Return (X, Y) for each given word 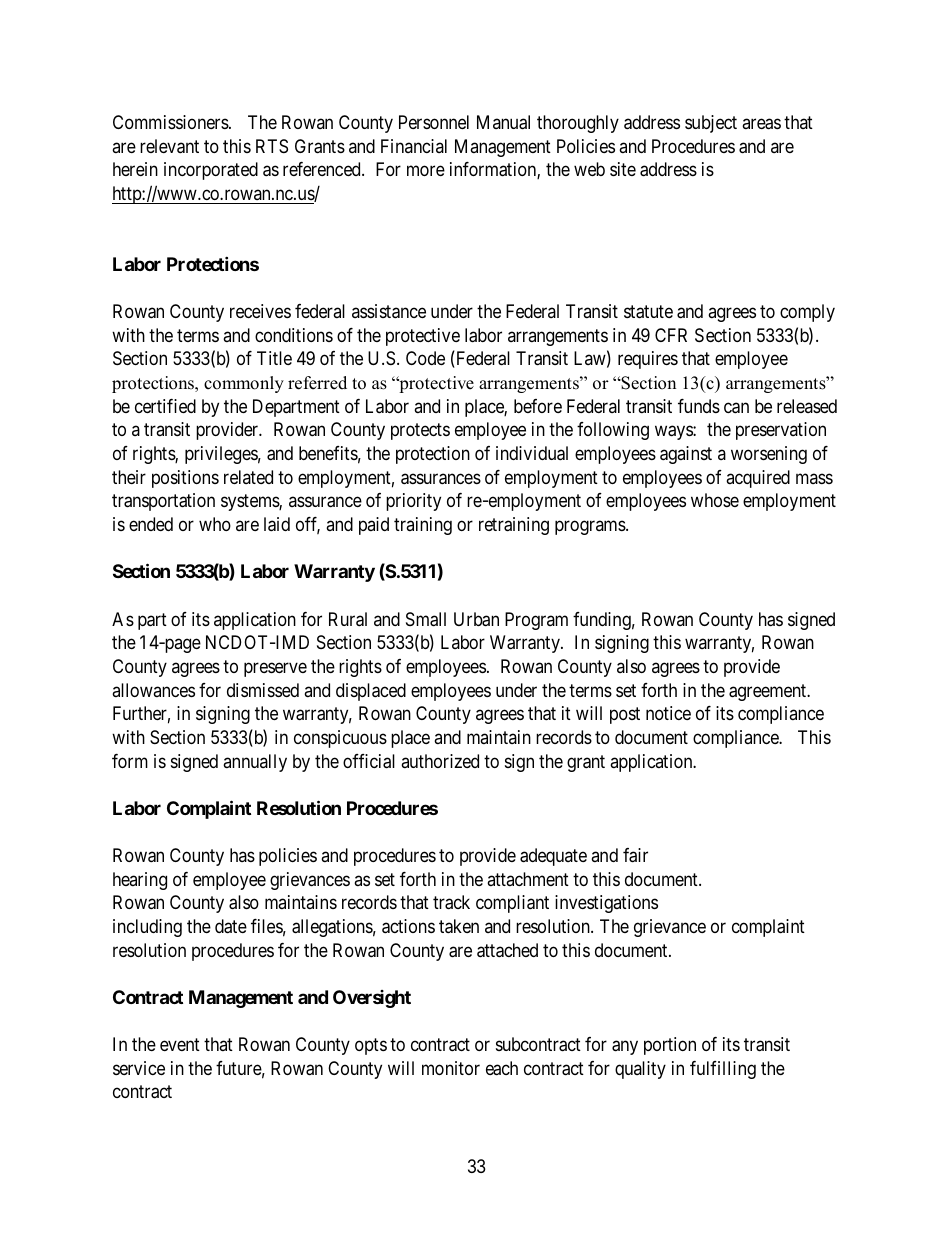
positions (185, 479)
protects (420, 432)
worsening (769, 455)
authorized (440, 761)
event (180, 1044)
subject (711, 124)
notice (668, 713)
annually (255, 763)
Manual (503, 122)
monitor (451, 1068)
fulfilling (723, 1070)
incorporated (211, 171)
